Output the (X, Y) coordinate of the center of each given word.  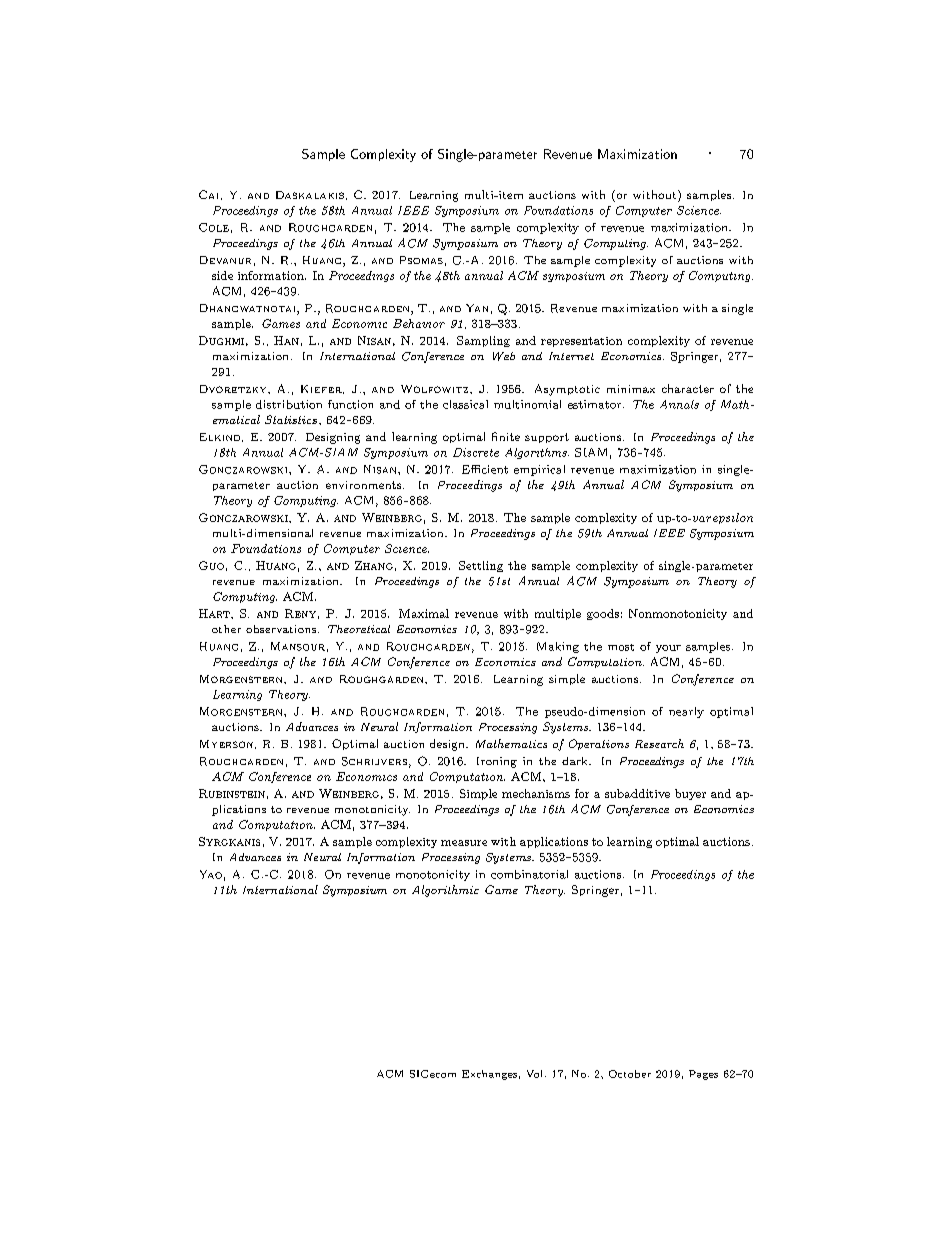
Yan (477, 308)
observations (282, 629)
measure (464, 843)
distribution (289, 404)
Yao (211, 874)
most (621, 647)
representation (581, 342)
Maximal (424, 613)
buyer (690, 794)
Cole (214, 227)
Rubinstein (232, 793)
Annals (679, 404)
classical (465, 404)
